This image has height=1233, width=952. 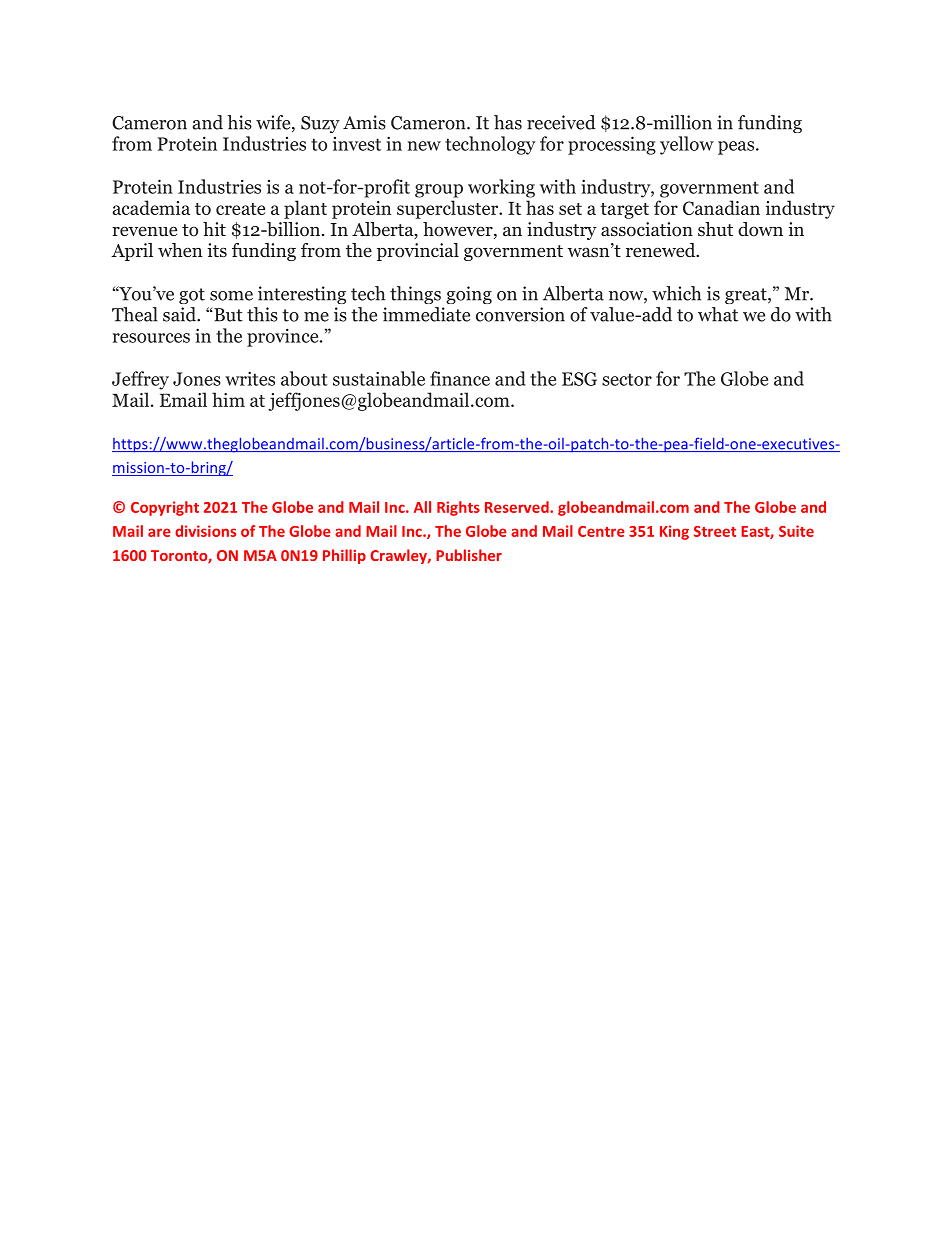 What do you see at coordinates (228, 399) in the image?
I see `him` at bounding box center [228, 399].
